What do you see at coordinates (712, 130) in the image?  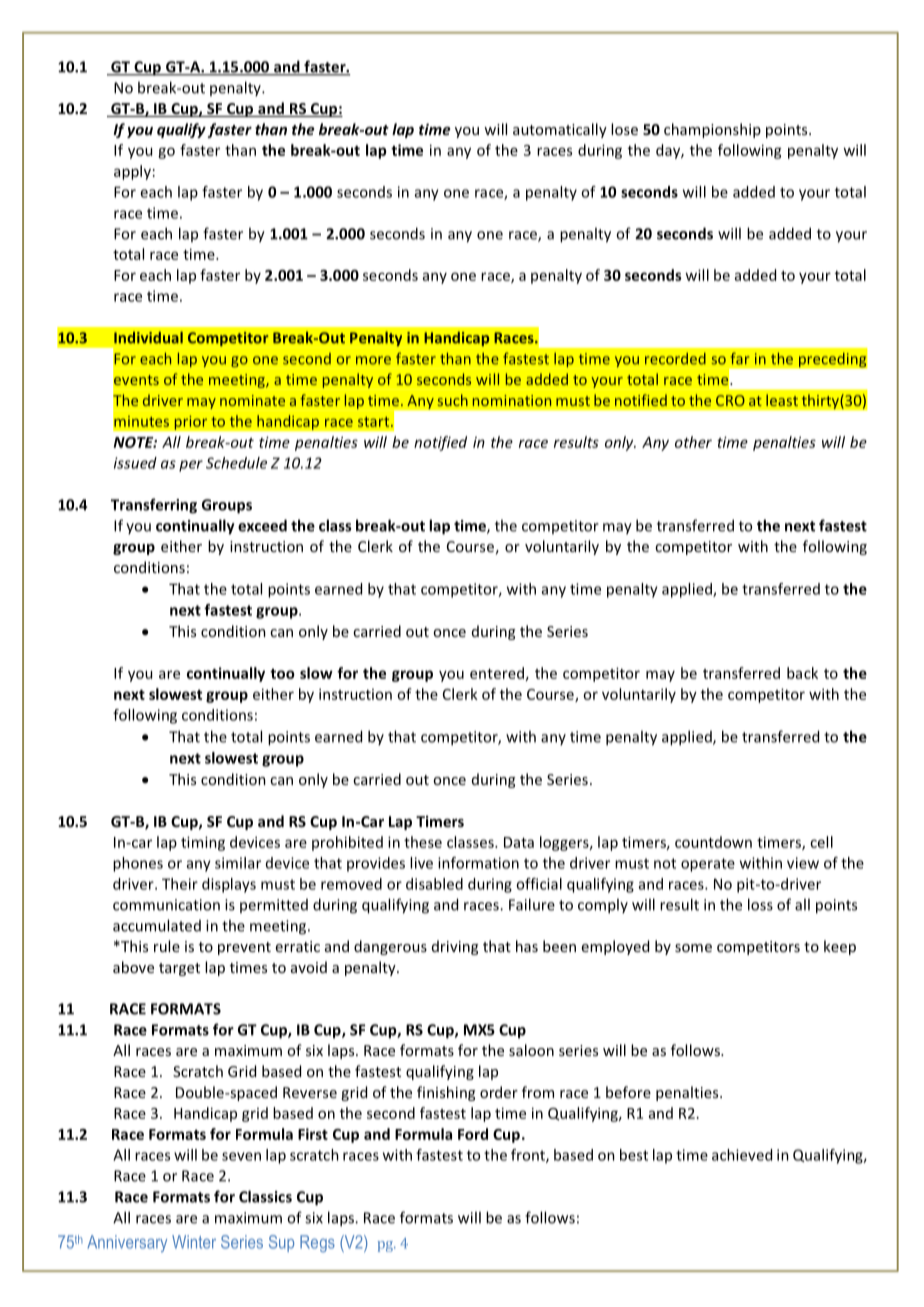 I see `championship` at bounding box center [712, 130].
